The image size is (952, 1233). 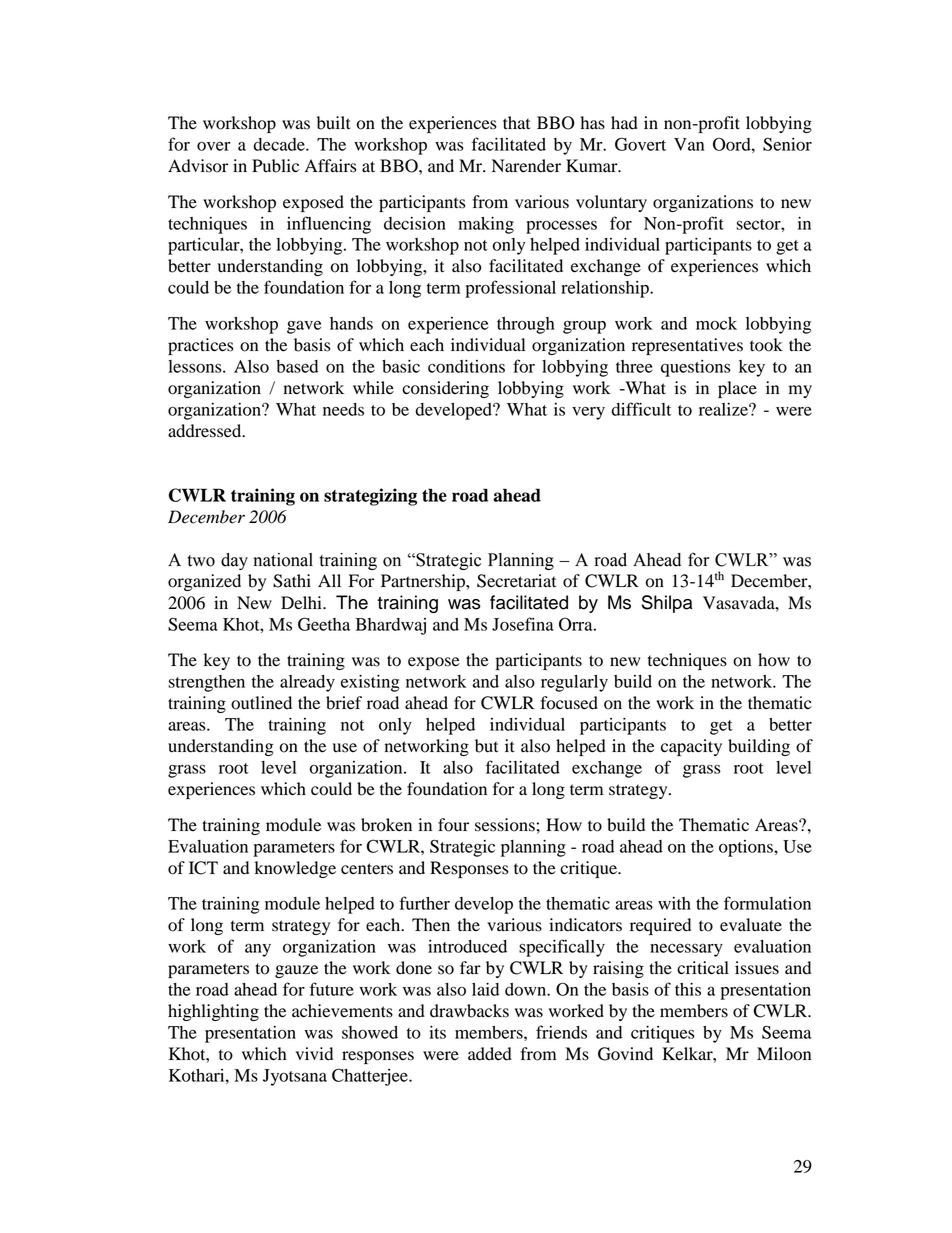 I want to click on Van, so click(x=689, y=144).
